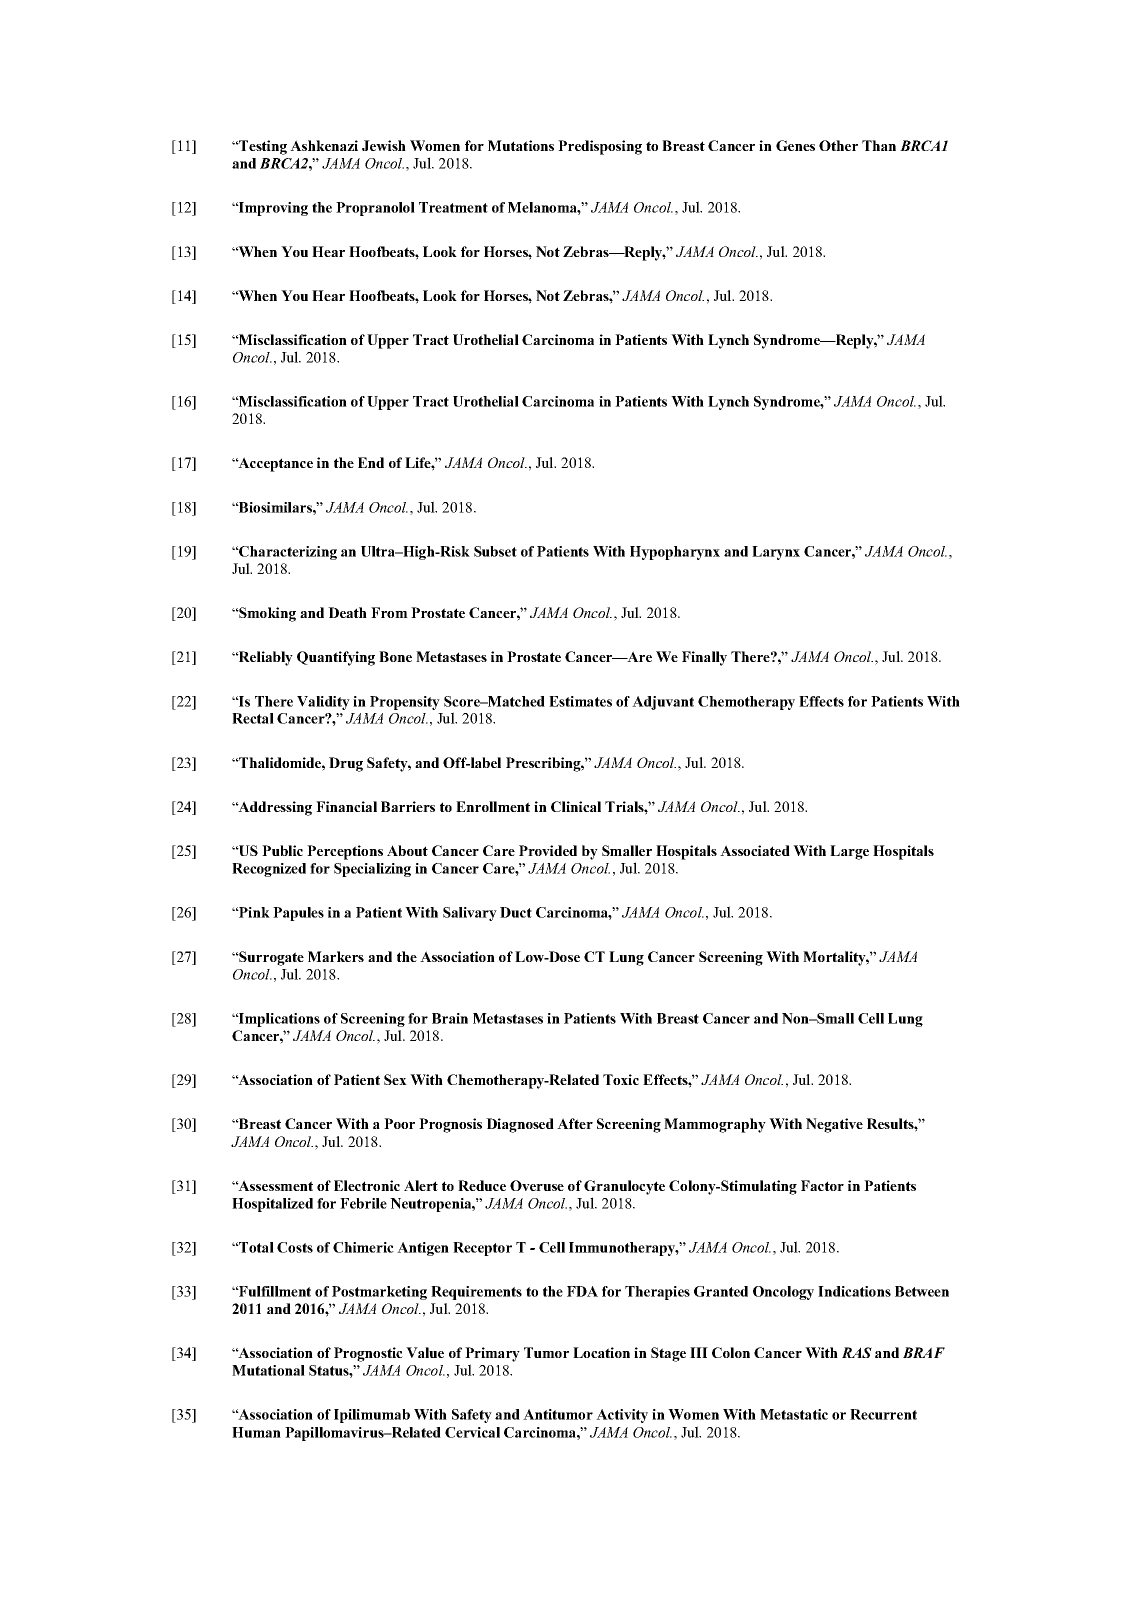 This page has height=1601, width=1132. What do you see at coordinates (879, 145) in the page?
I see `Than` at bounding box center [879, 145].
